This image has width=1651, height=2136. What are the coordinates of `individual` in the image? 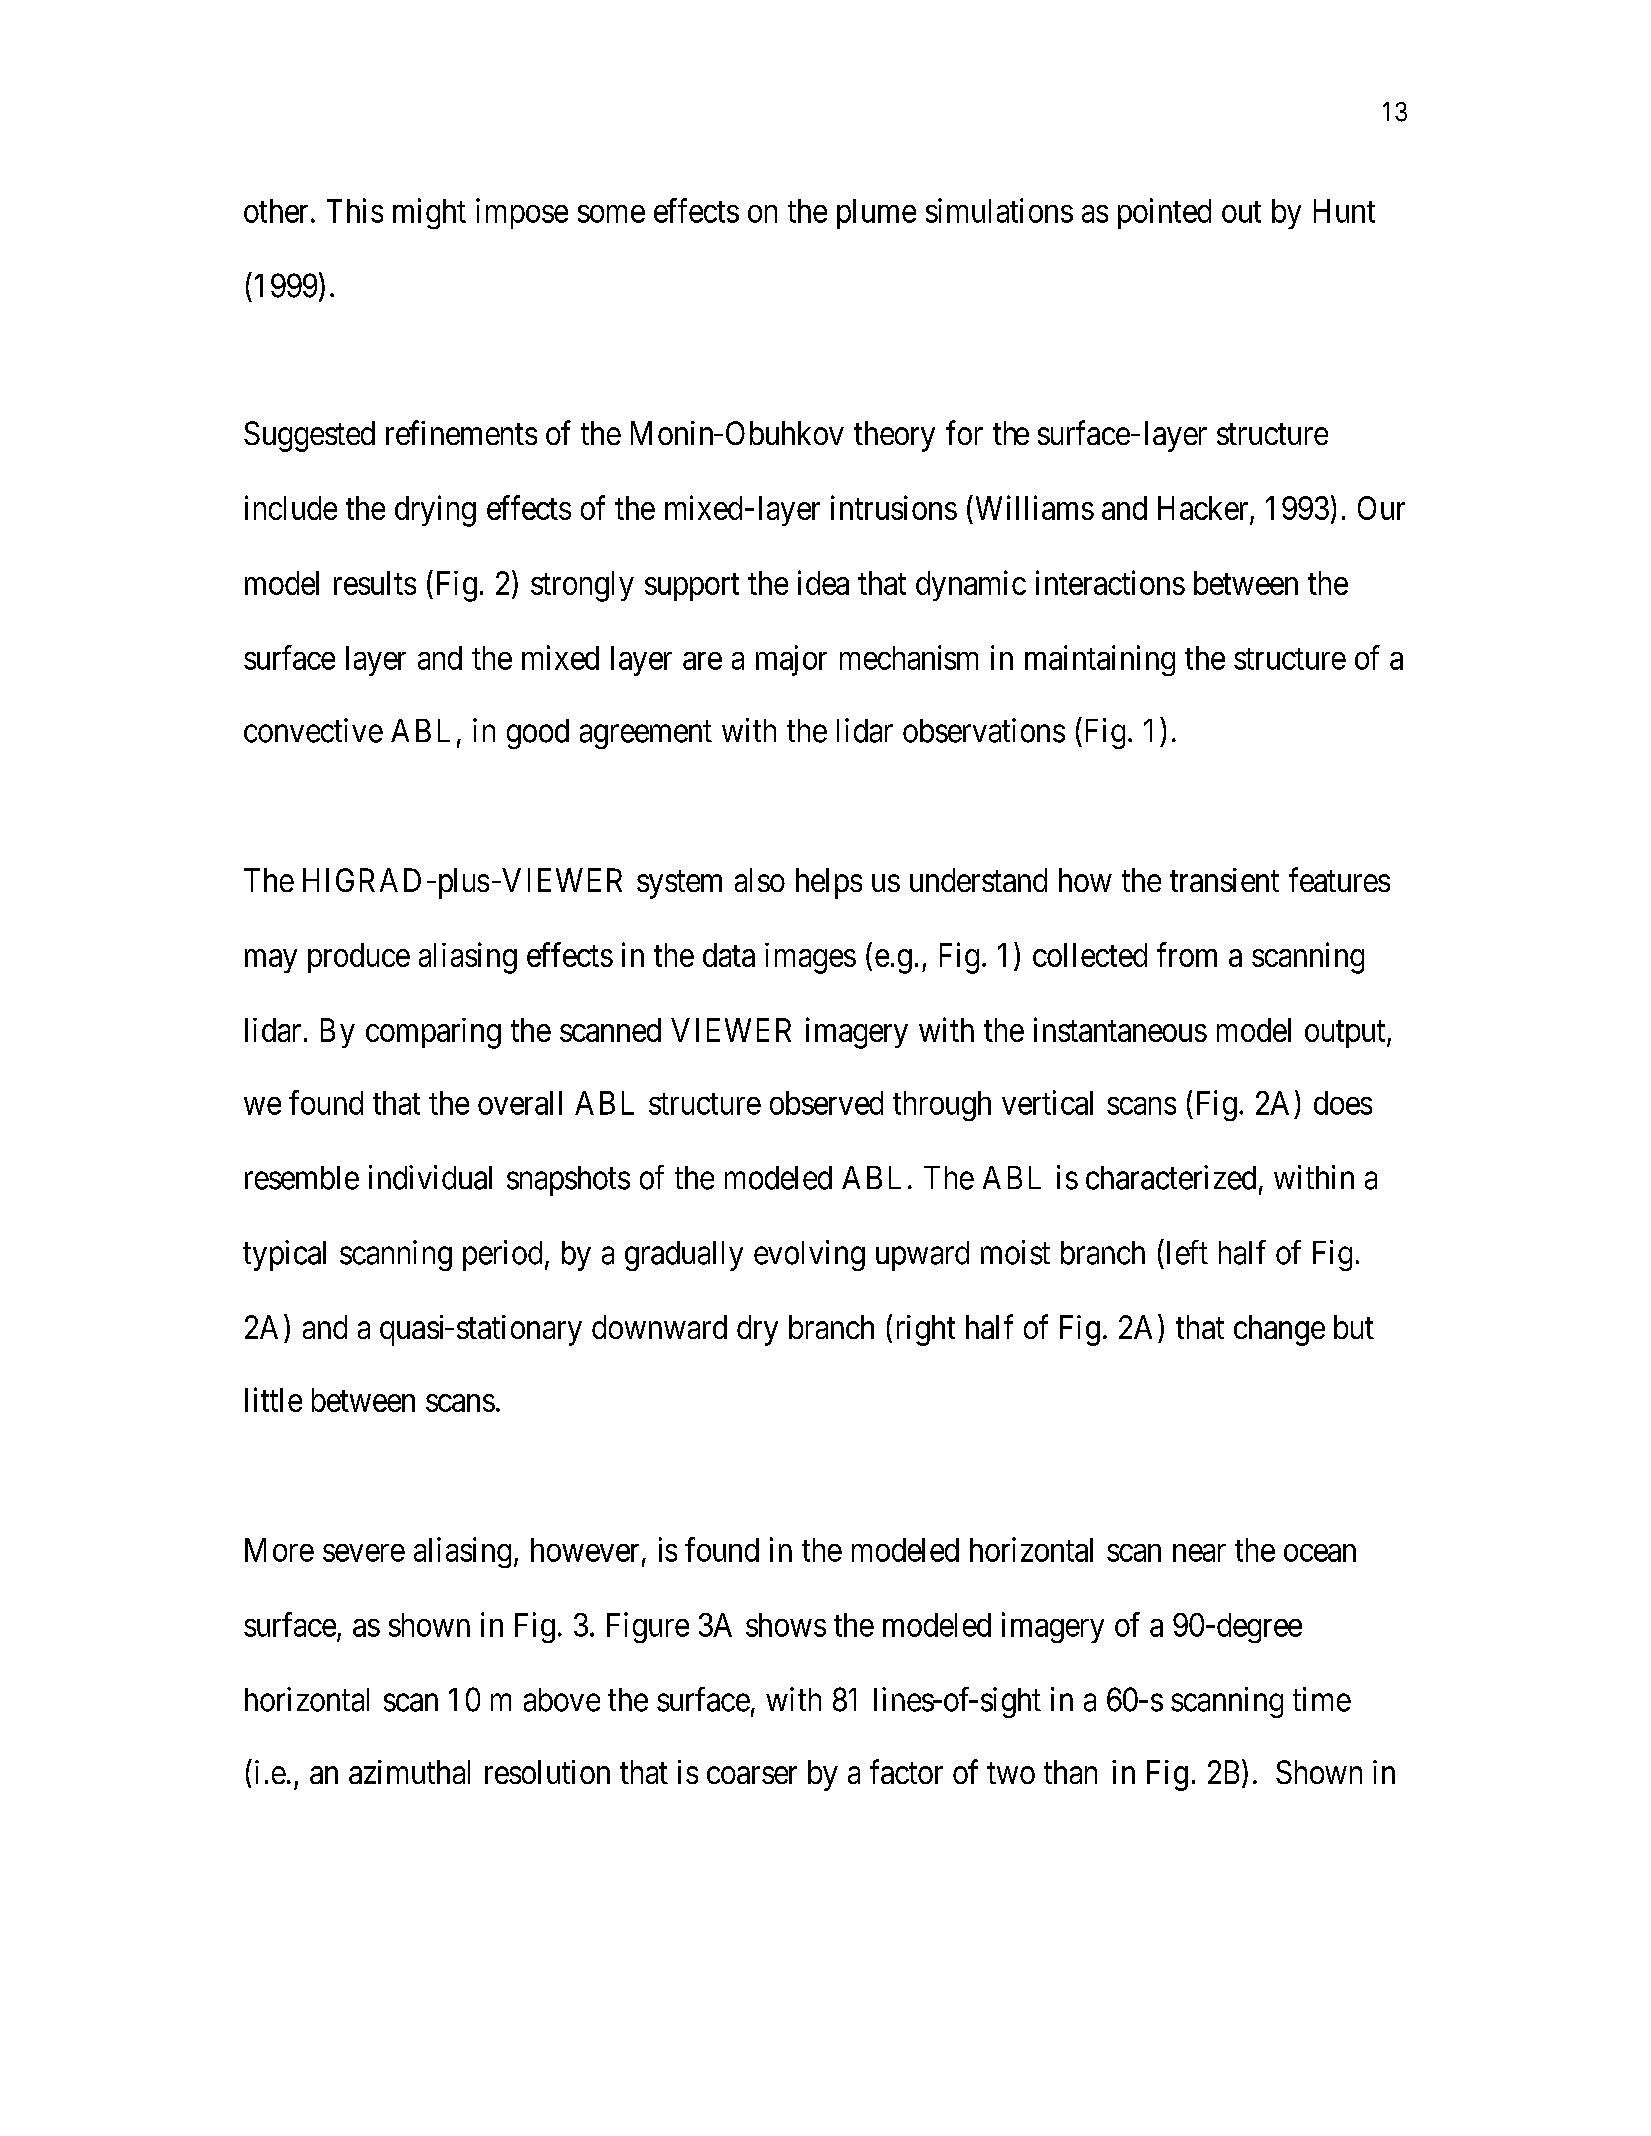 It's located at (430, 1177).
